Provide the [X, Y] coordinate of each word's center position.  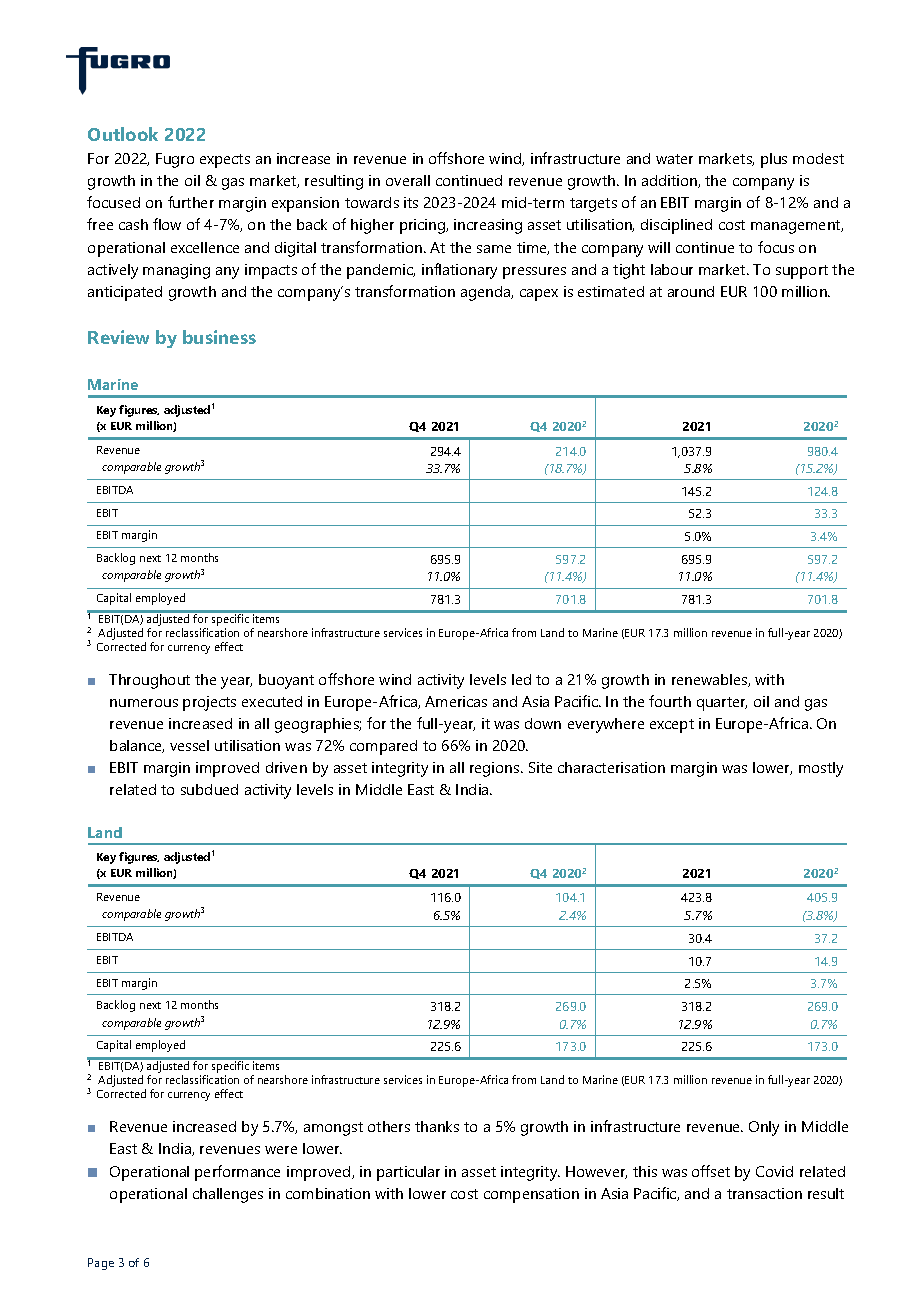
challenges [228, 1195]
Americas [456, 701]
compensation [531, 1195]
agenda [487, 293]
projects [209, 703]
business [219, 337]
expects [225, 161]
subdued [209, 789]
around [691, 291]
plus [774, 160]
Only [764, 1128]
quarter [722, 704]
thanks [437, 1126]
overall [408, 180]
